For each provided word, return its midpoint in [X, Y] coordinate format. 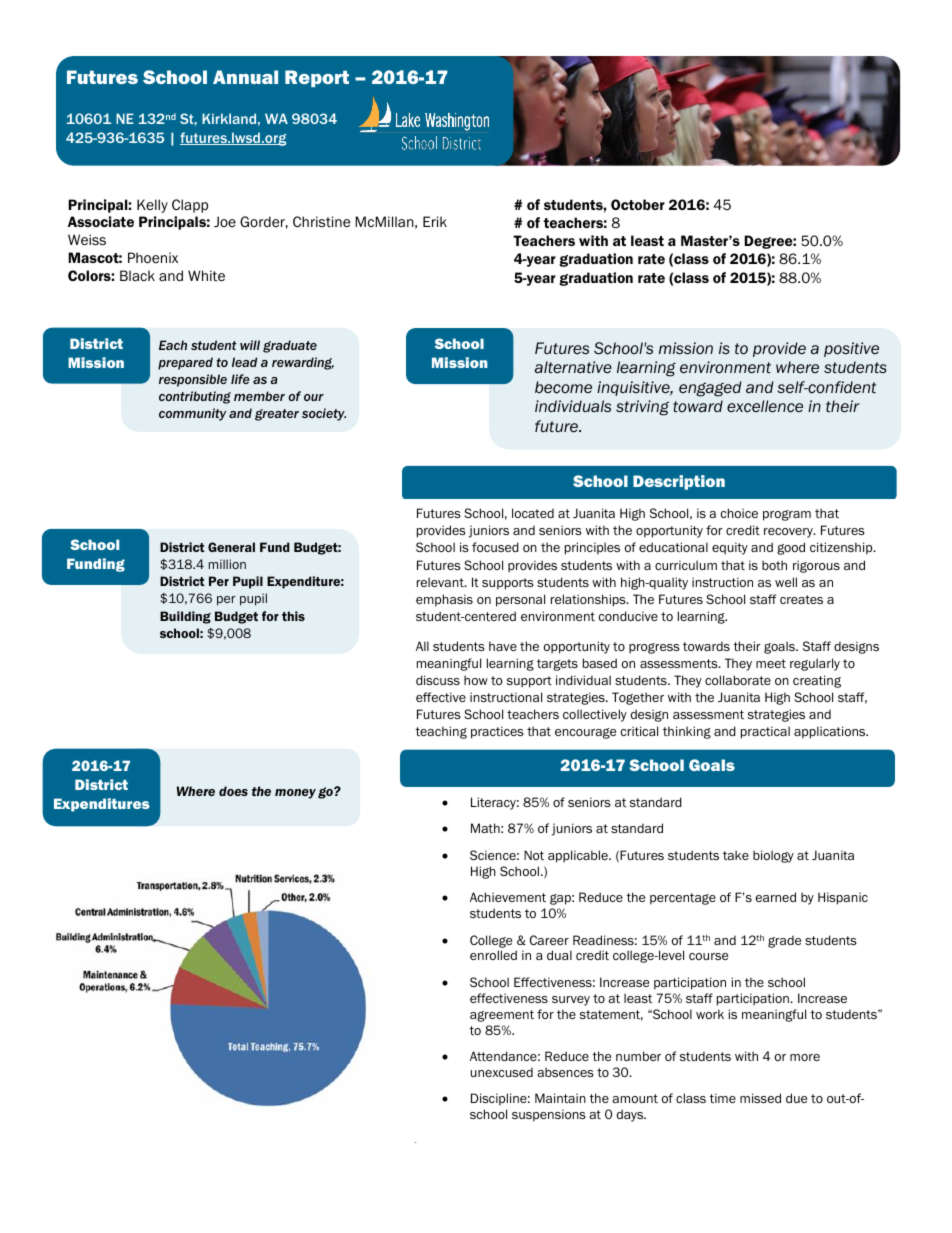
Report [317, 78]
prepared [185, 363]
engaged [710, 389]
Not [534, 855]
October [638, 204]
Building [185, 617]
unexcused [502, 1072]
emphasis [444, 600]
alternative [573, 367]
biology [773, 856]
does [233, 791]
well [786, 582]
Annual [245, 77]
